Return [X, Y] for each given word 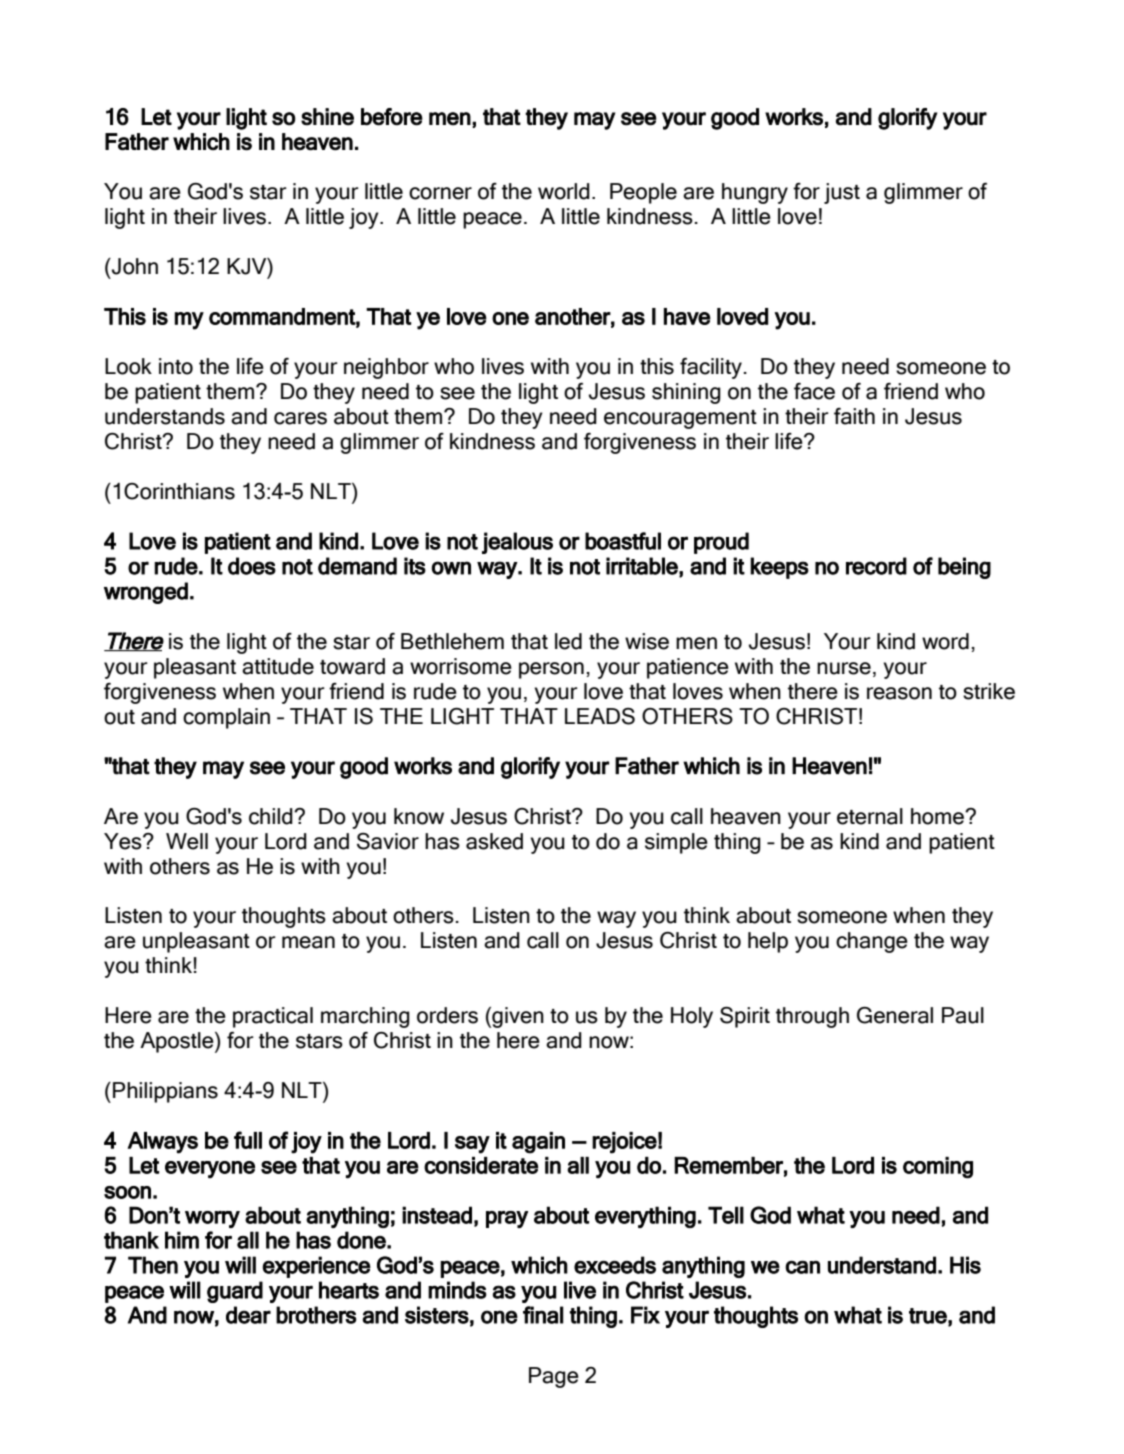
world [564, 191]
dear [248, 1315]
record [876, 566]
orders [447, 1015]
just [842, 193]
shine [327, 117]
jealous [517, 543]
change [872, 942]
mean [308, 942]
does [252, 566]
